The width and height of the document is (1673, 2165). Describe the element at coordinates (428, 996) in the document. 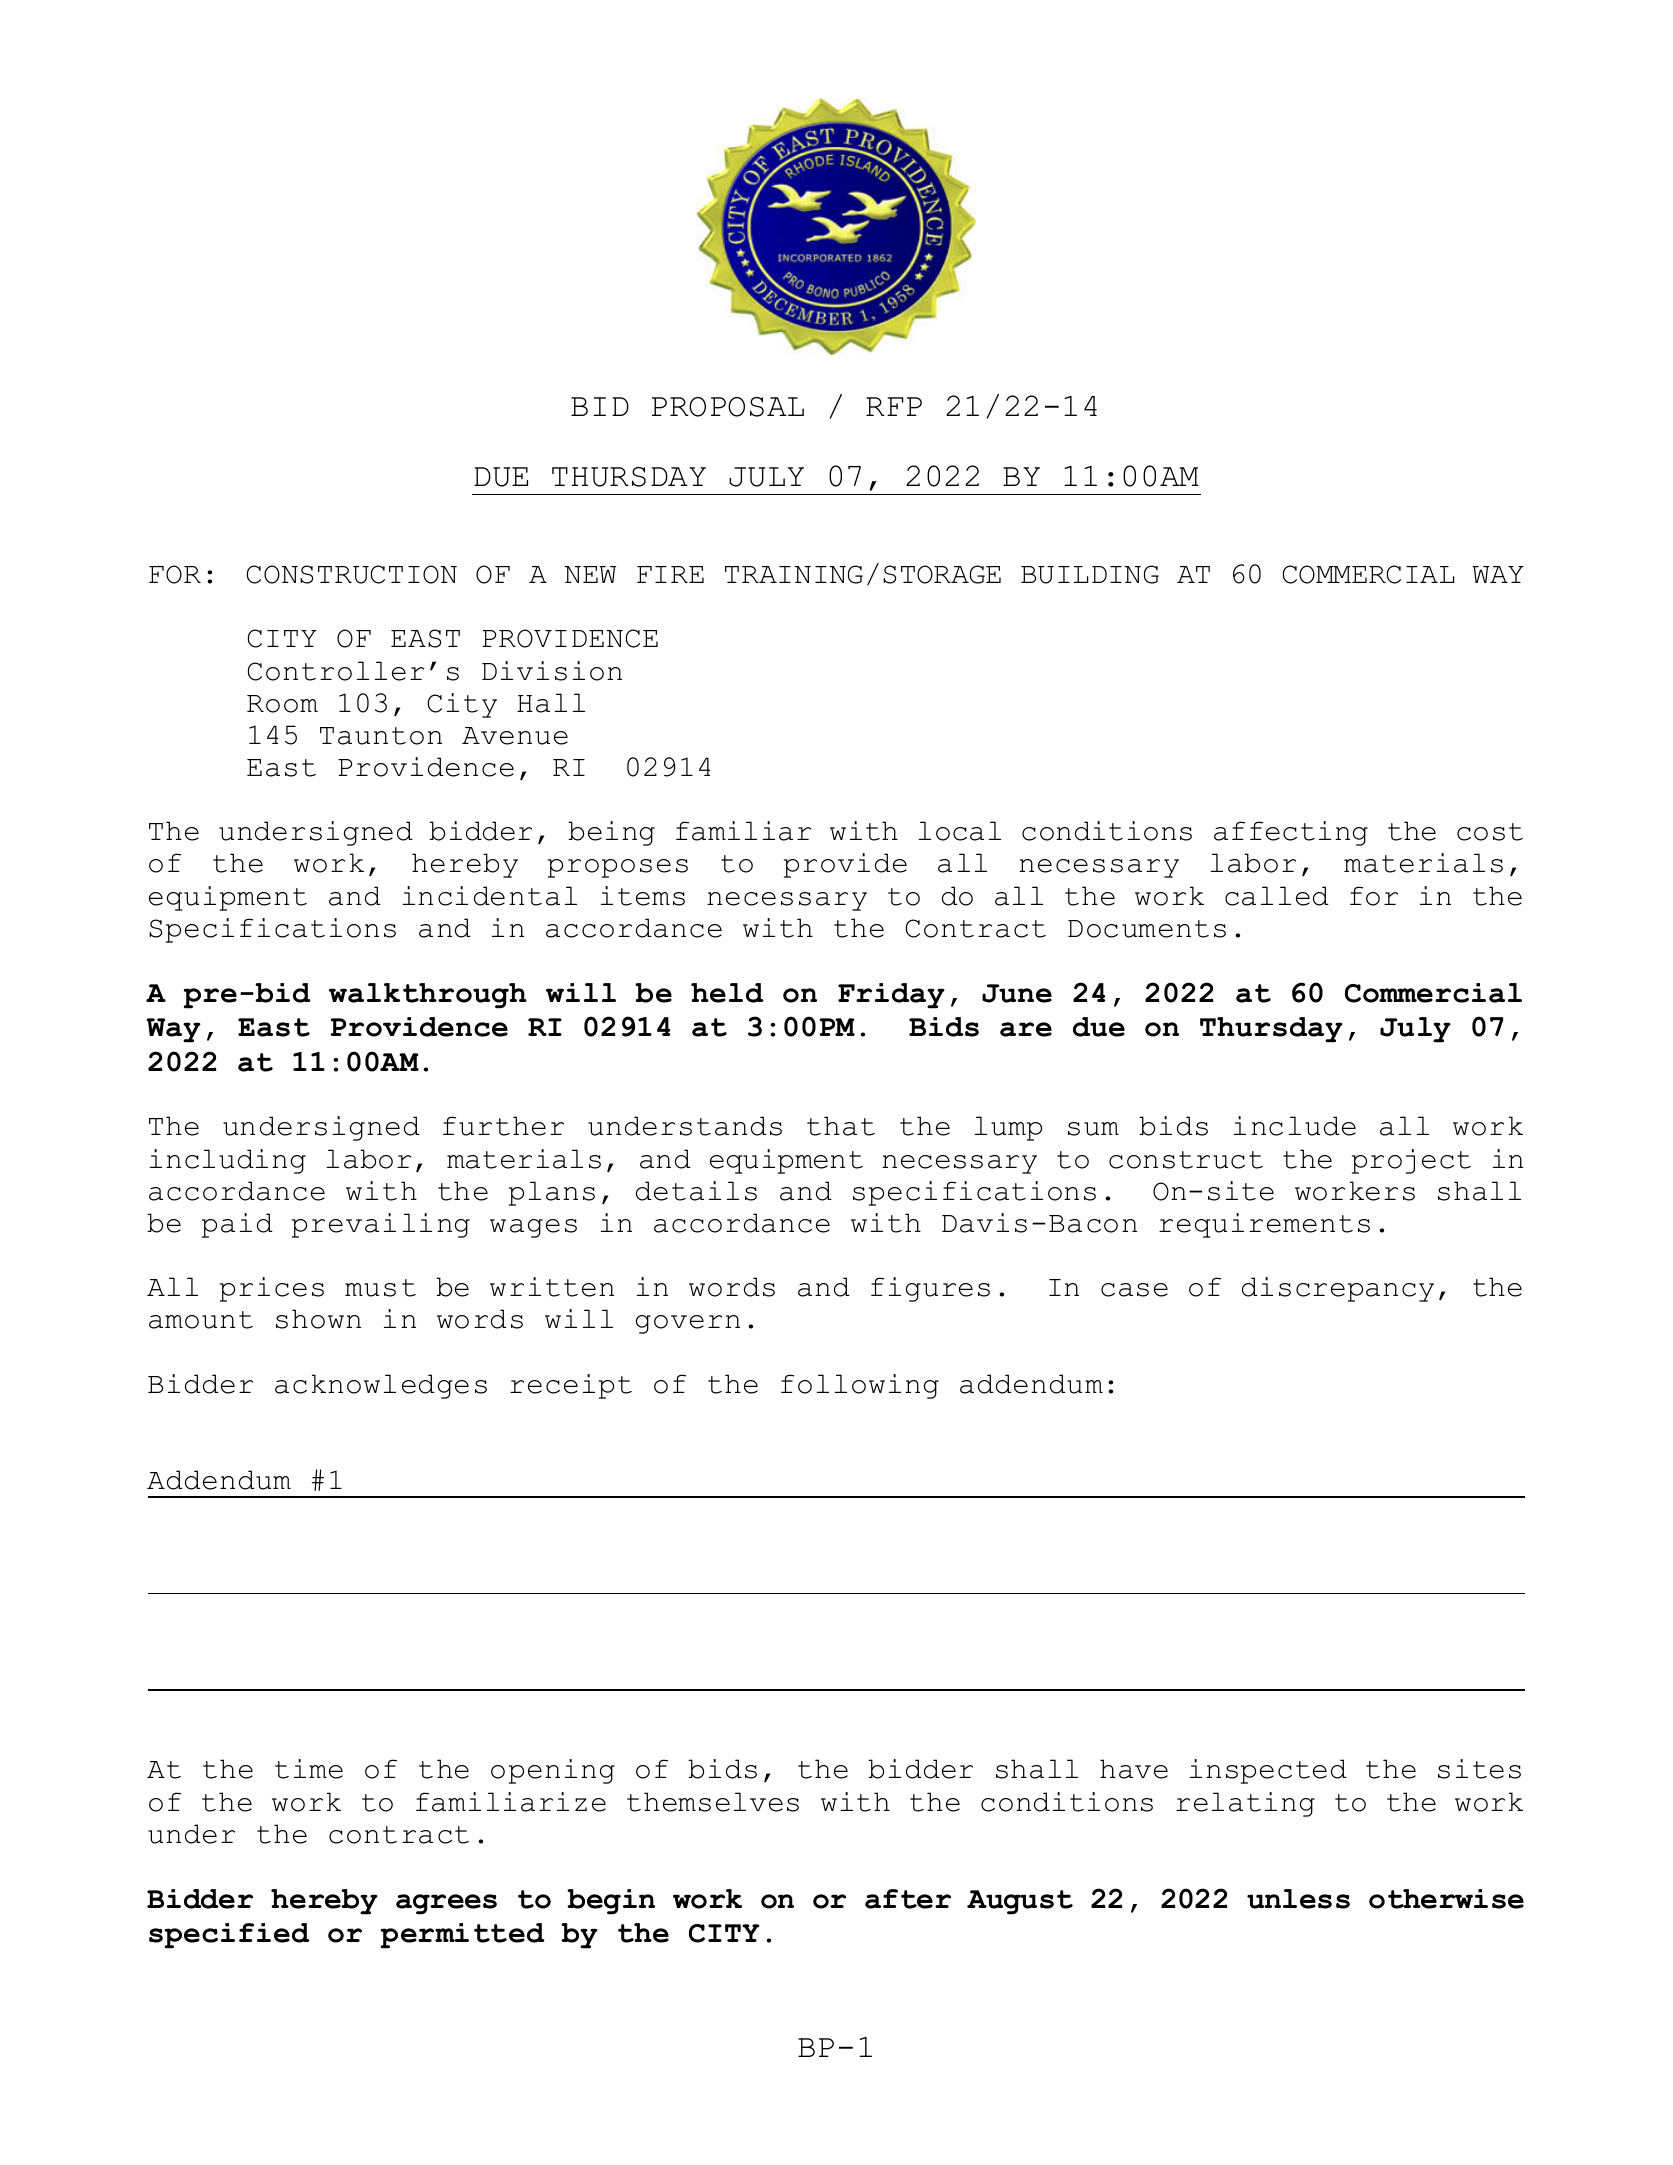

I see `walkthrough` at that location.
